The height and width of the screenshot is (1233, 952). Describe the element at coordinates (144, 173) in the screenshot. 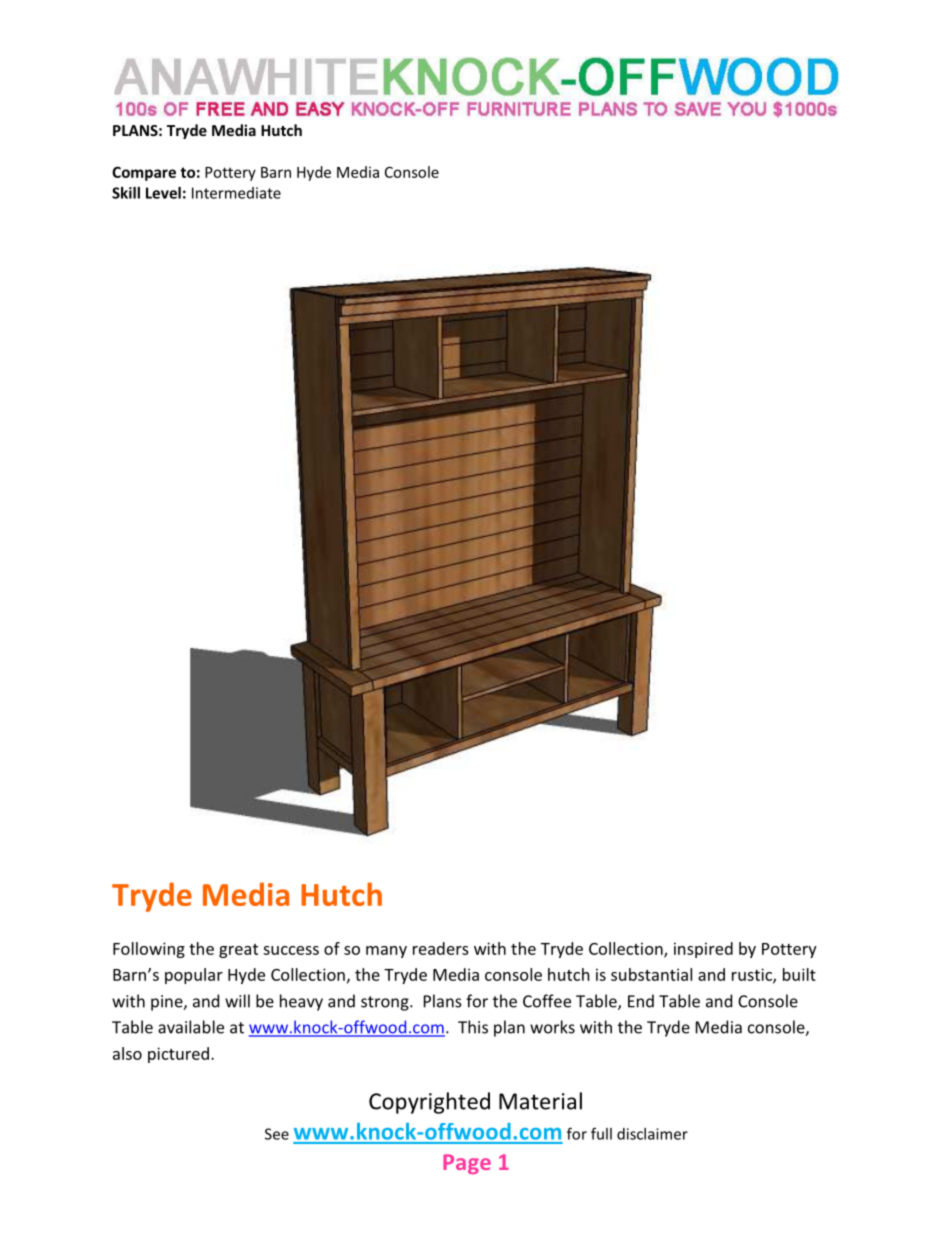

I see `Compare` at that location.
